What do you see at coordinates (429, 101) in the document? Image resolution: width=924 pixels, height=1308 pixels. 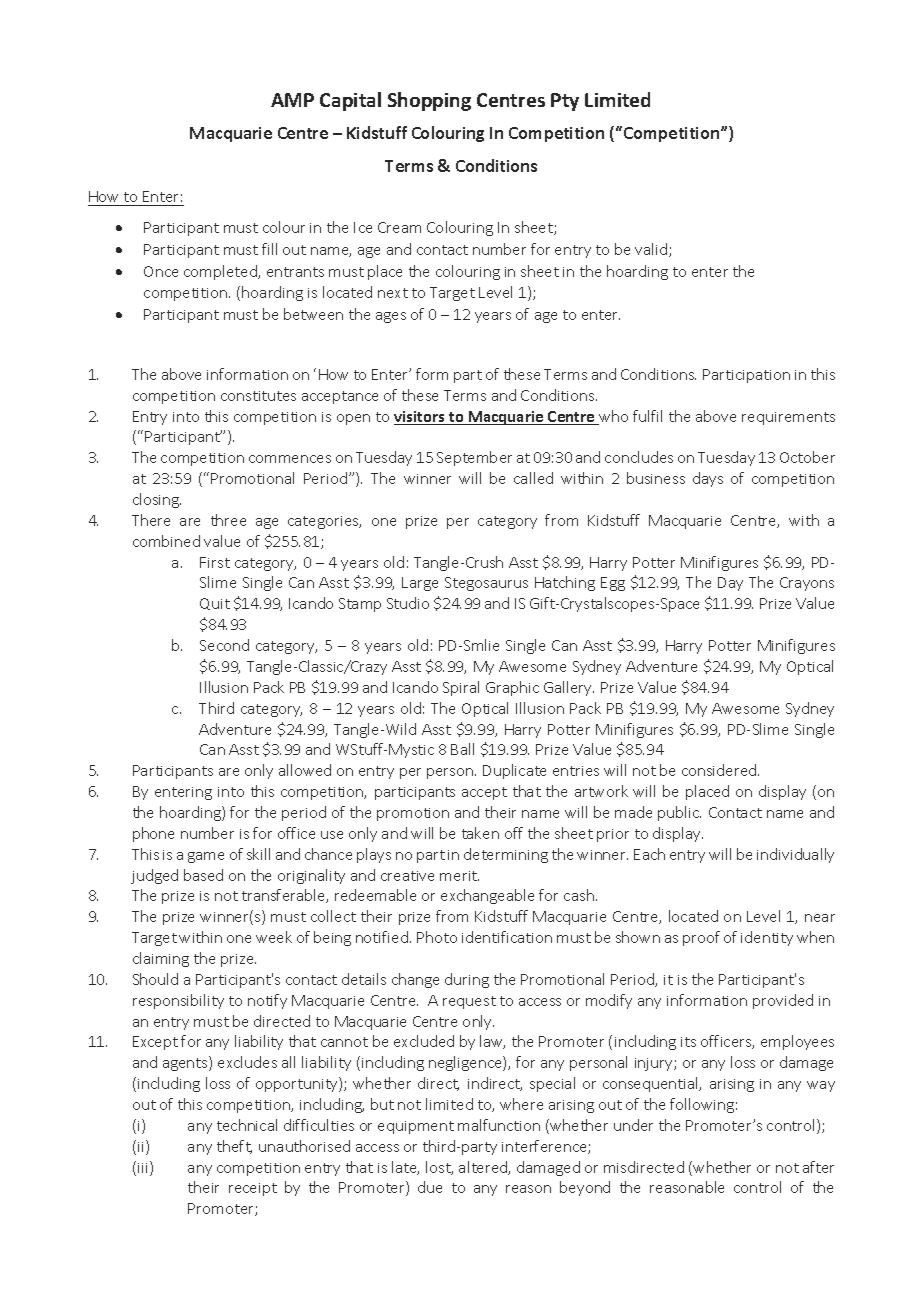 I see `Shopping` at bounding box center [429, 101].
